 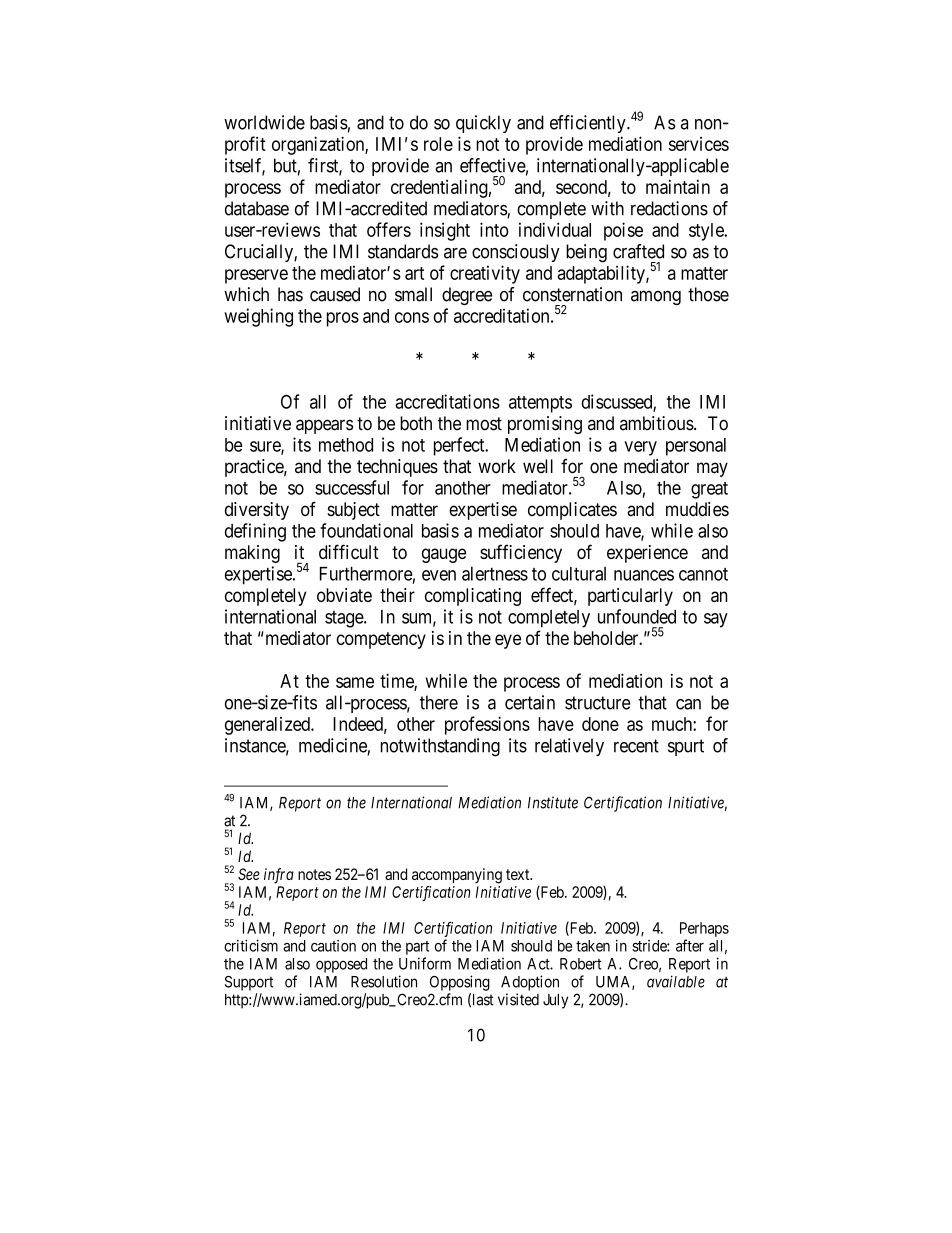 I want to click on professions, so click(x=487, y=725).
